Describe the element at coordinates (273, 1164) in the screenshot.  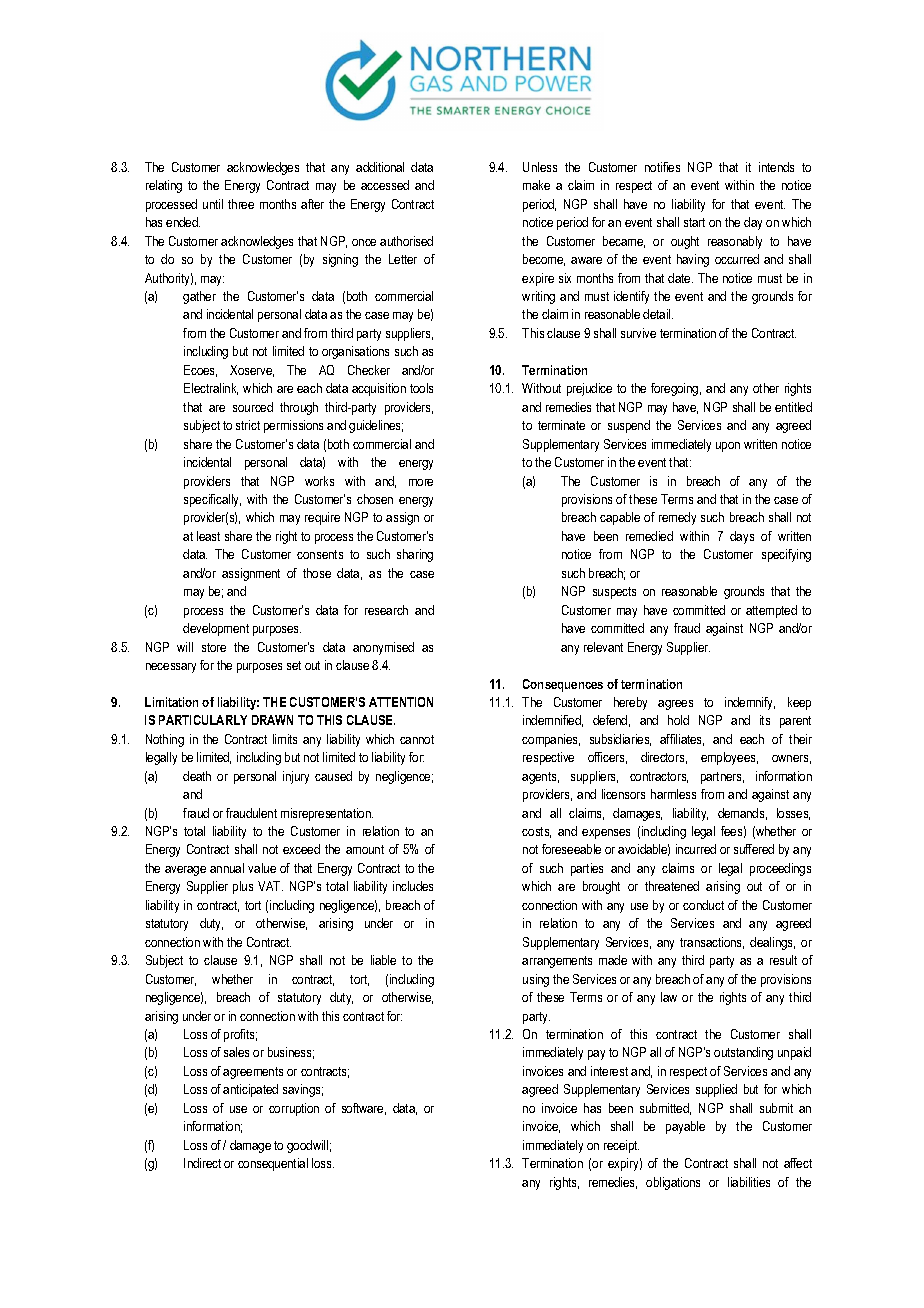
I see `consequential` at that location.
